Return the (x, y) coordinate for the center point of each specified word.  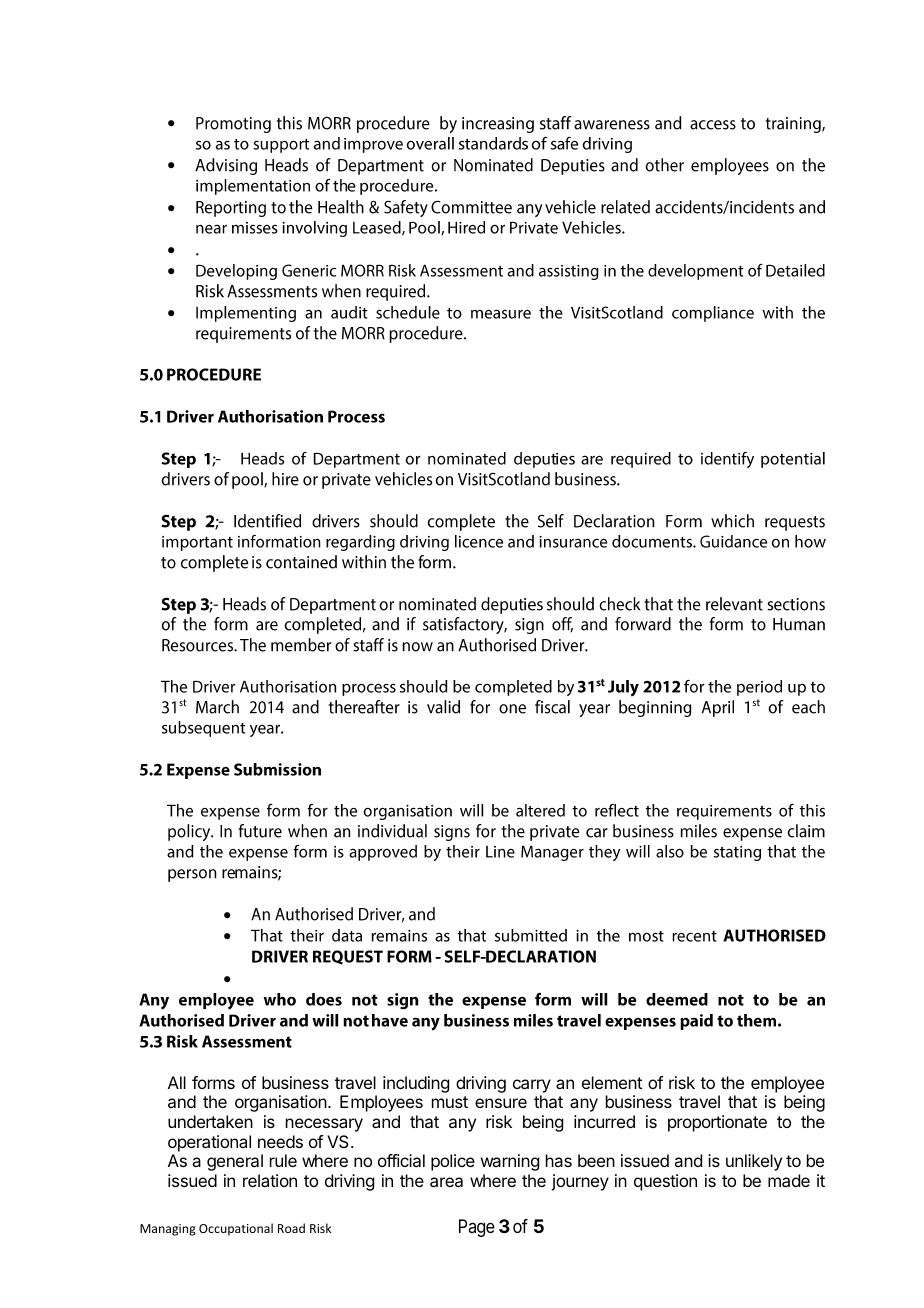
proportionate (717, 1123)
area (446, 1182)
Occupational (236, 1229)
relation (270, 1180)
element (612, 1082)
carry (532, 1086)
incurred (604, 1121)
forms (213, 1082)
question (665, 1182)
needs (280, 1141)
